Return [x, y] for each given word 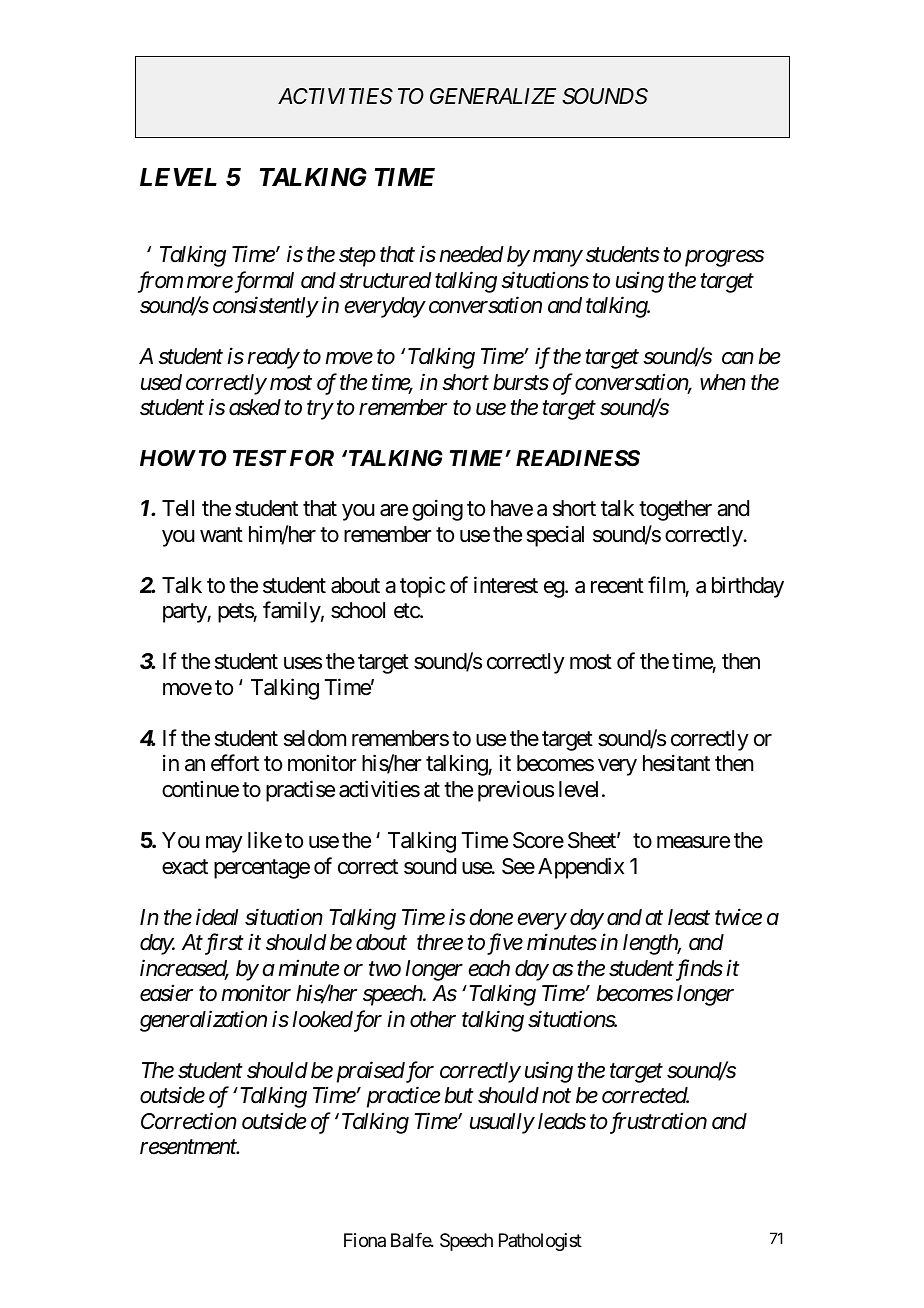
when [723, 382]
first [223, 944]
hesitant [676, 763]
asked [255, 407]
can [738, 359]
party [185, 613]
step [357, 257]
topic [422, 587]
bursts [521, 382]
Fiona [365, 1240]
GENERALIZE [493, 96]
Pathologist [540, 1242]
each [489, 968]
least [689, 917]
